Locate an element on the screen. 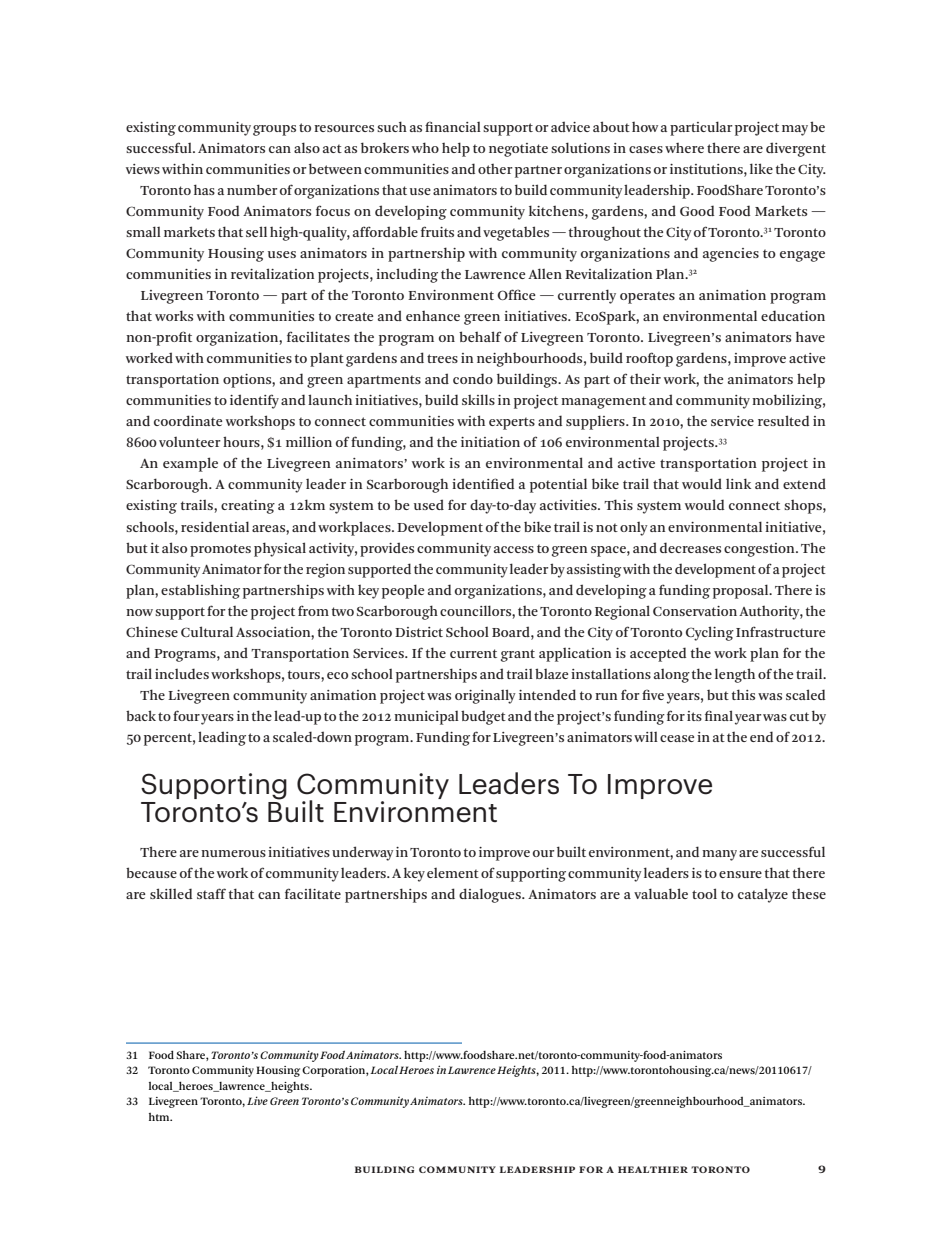 The image size is (952, 1233). Cycling is located at coordinates (710, 633).
